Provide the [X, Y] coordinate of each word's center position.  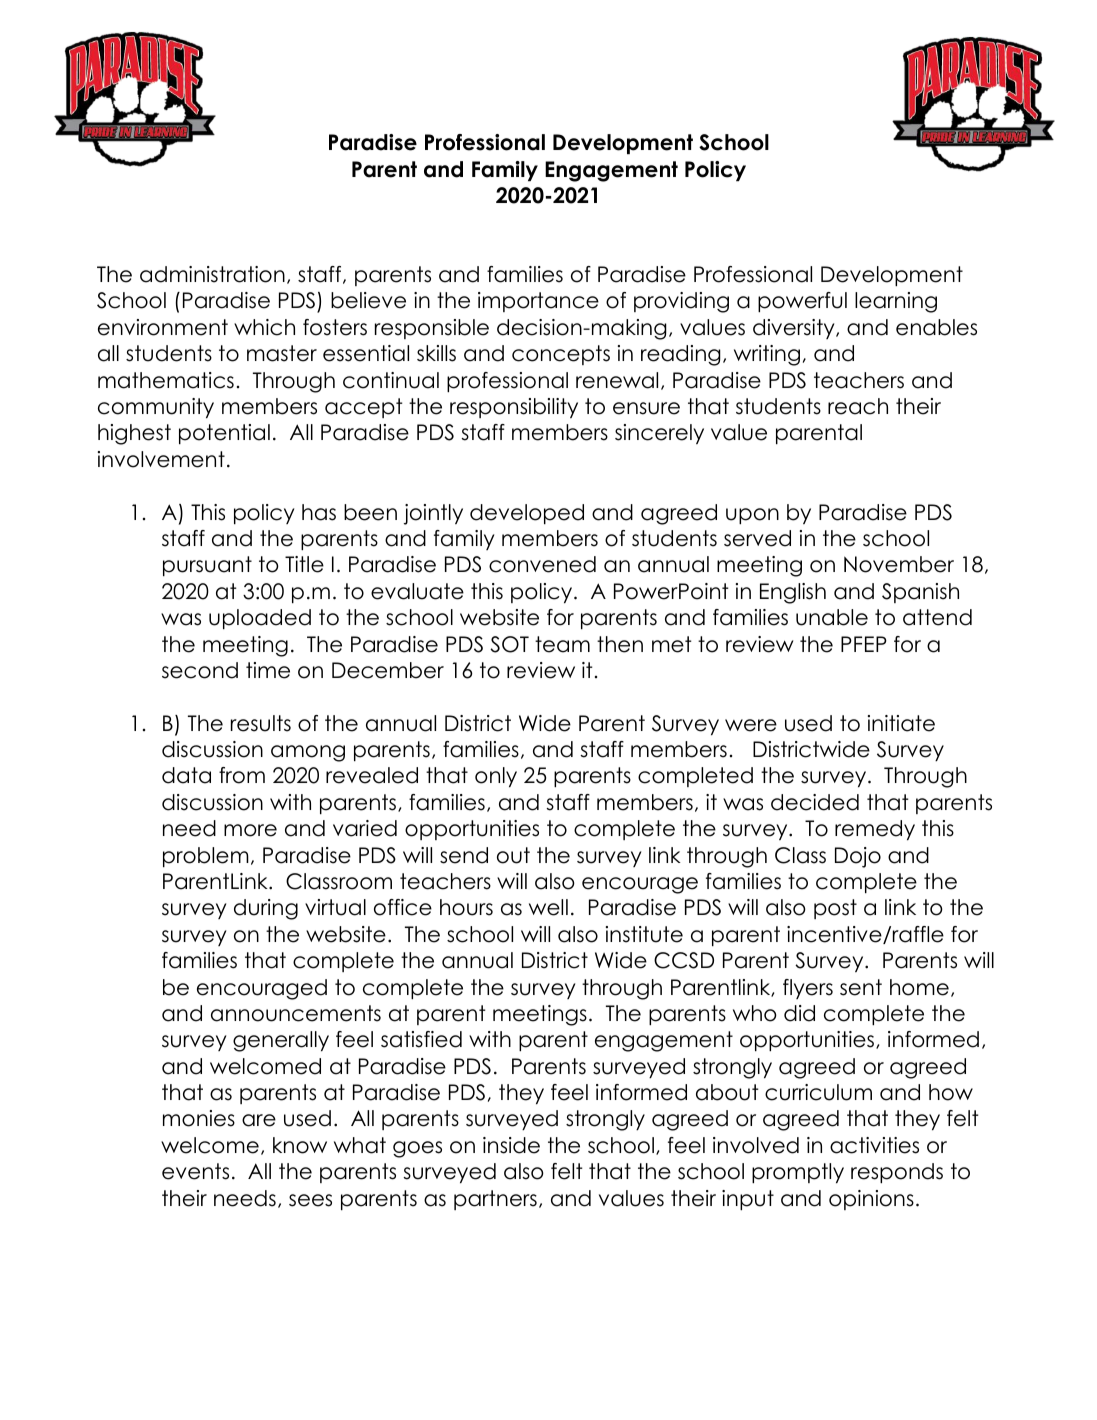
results [261, 723]
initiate [901, 723]
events [195, 1171]
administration [212, 274]
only [496, 777]
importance [538, 302]
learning [896, 302]
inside [511, 1145]
